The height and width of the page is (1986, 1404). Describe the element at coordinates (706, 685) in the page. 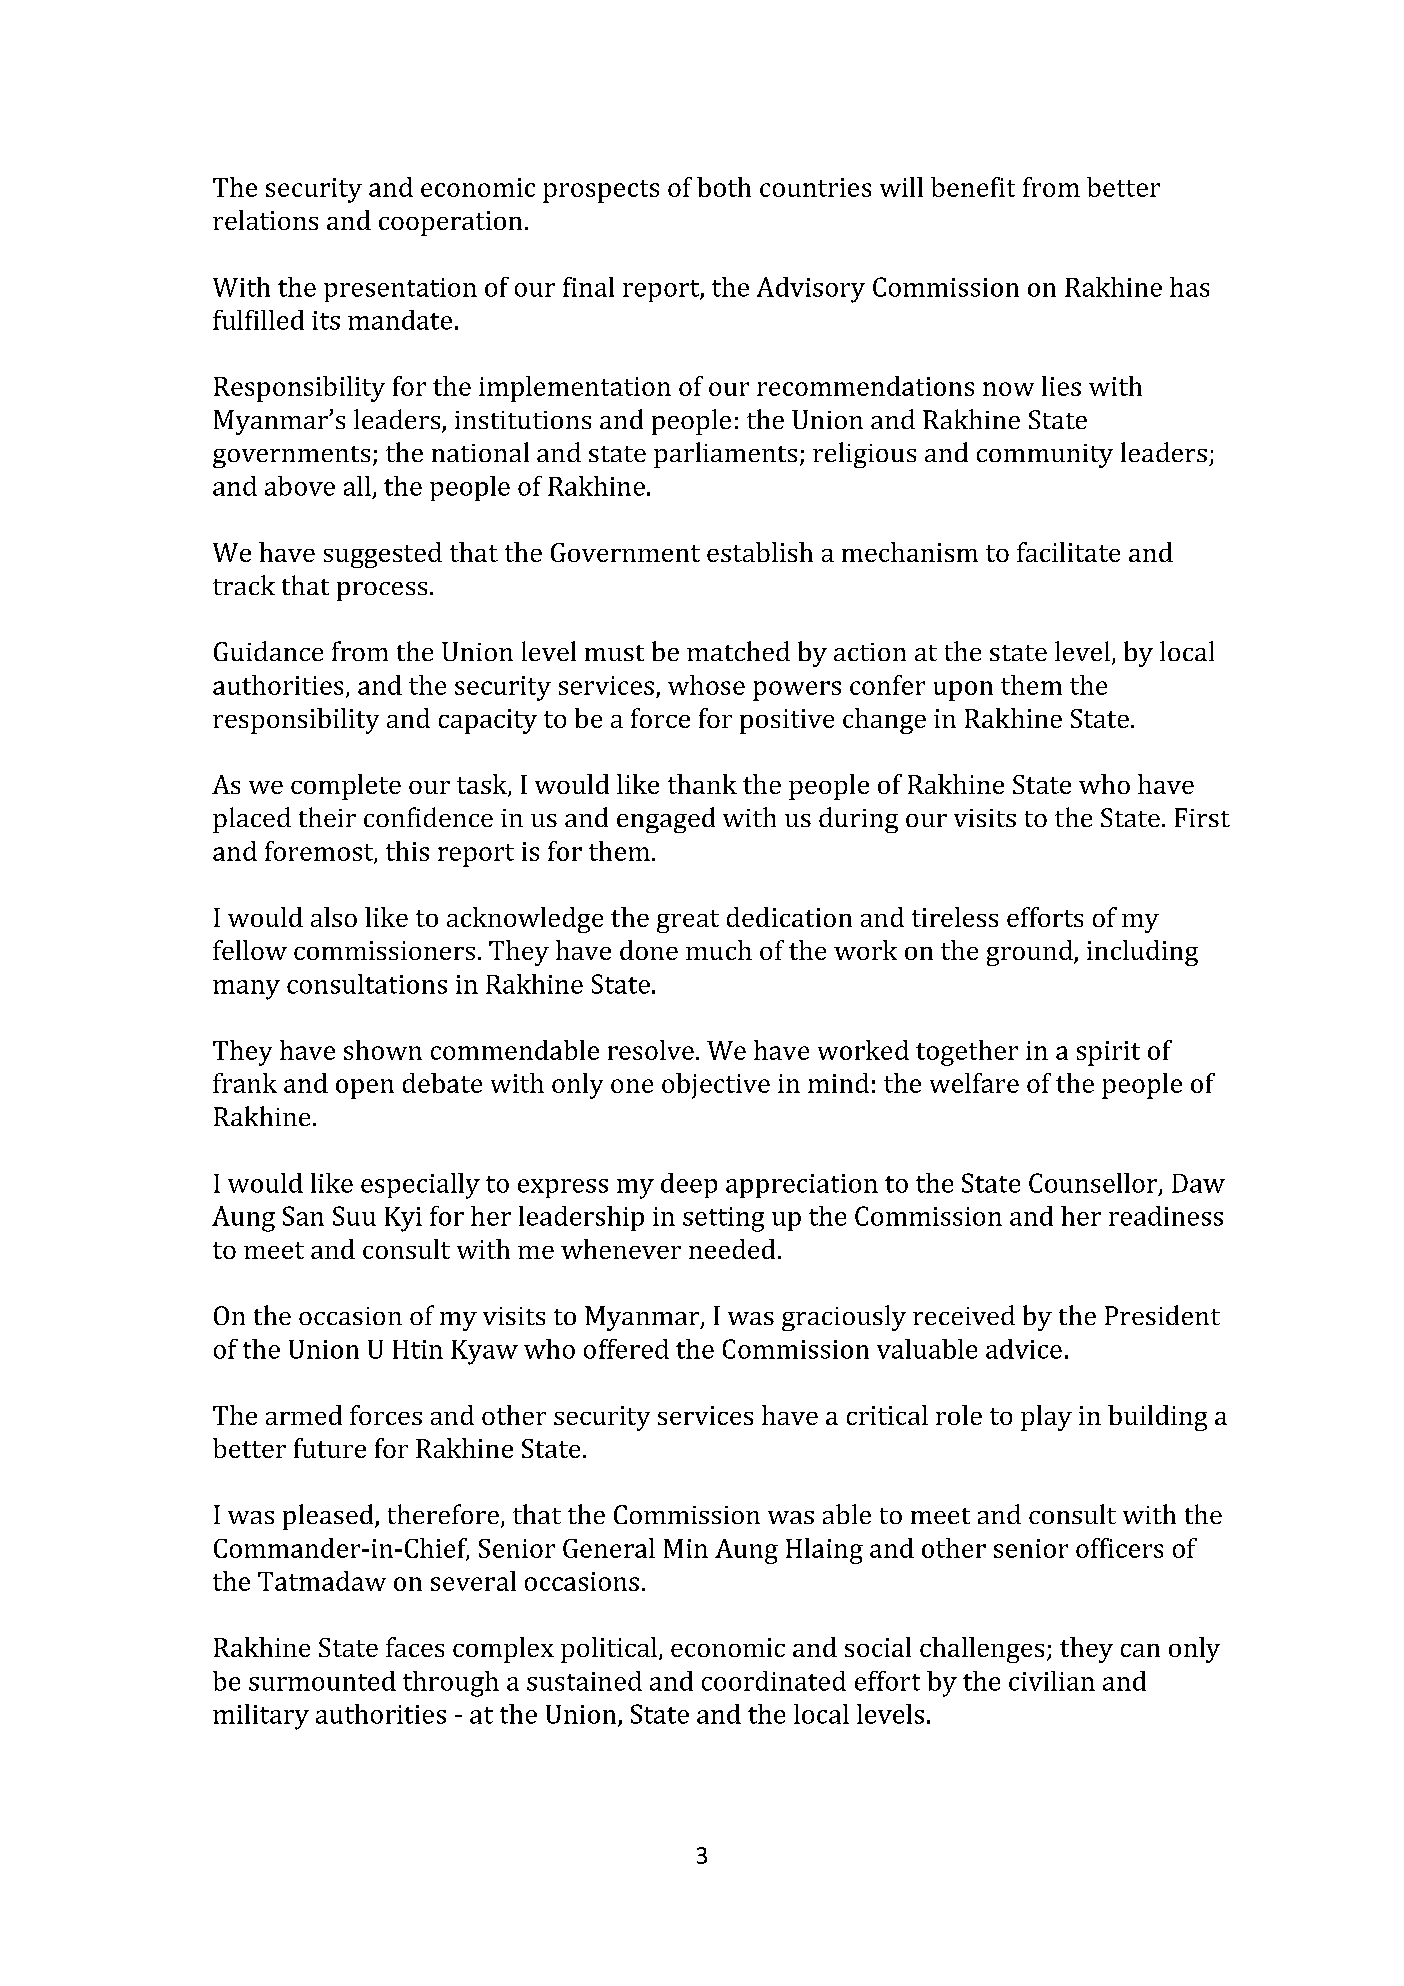

I see `whose` at that location.
